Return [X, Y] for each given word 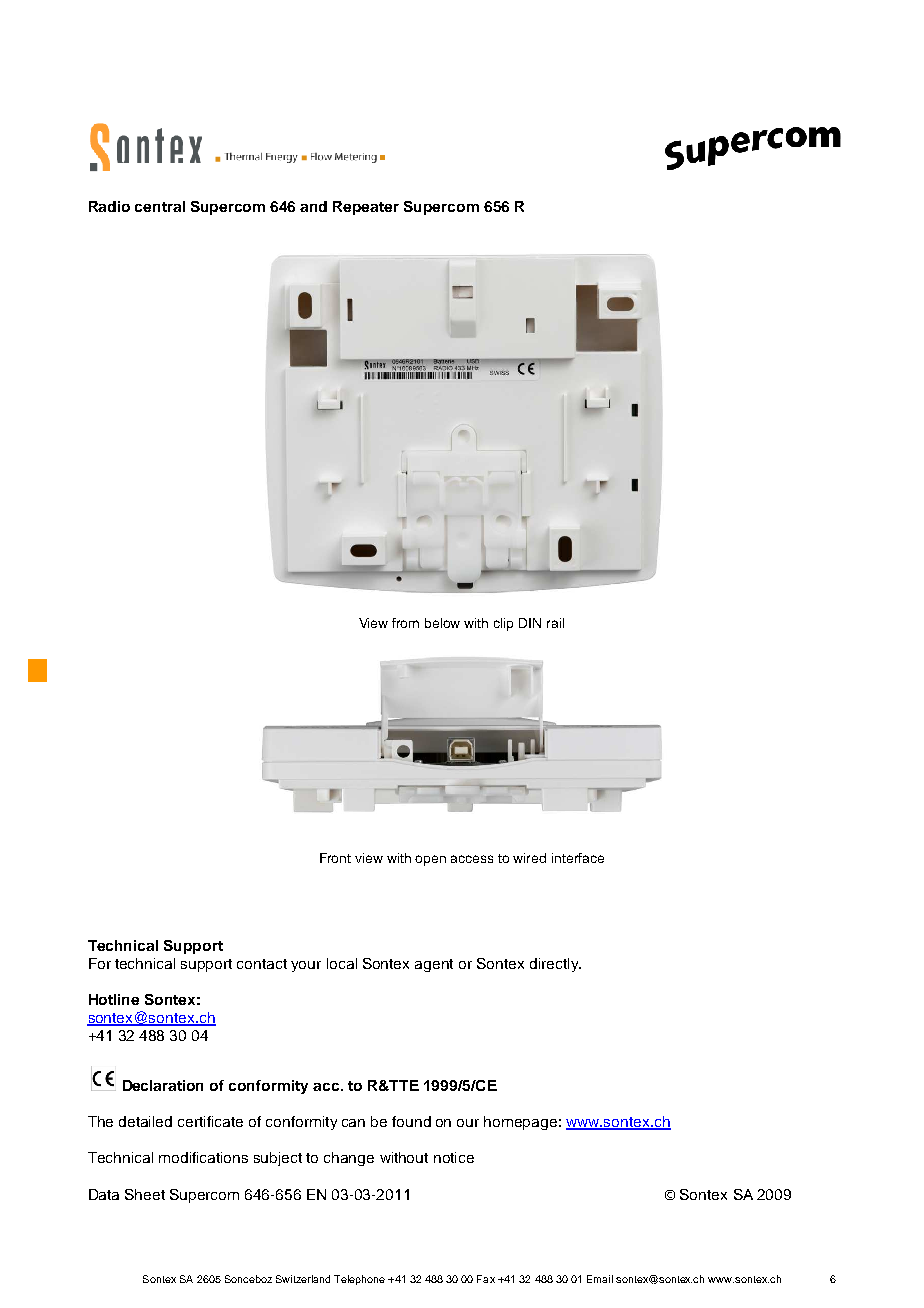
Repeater [366, 208]
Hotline [114, 999]
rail [555, 623]
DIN [530, 623]
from [405, 623]
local [342, 963]
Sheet [145, 1194]
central [160, 206]
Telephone [359, 1280]
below [442, 623]
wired [529, 858]
